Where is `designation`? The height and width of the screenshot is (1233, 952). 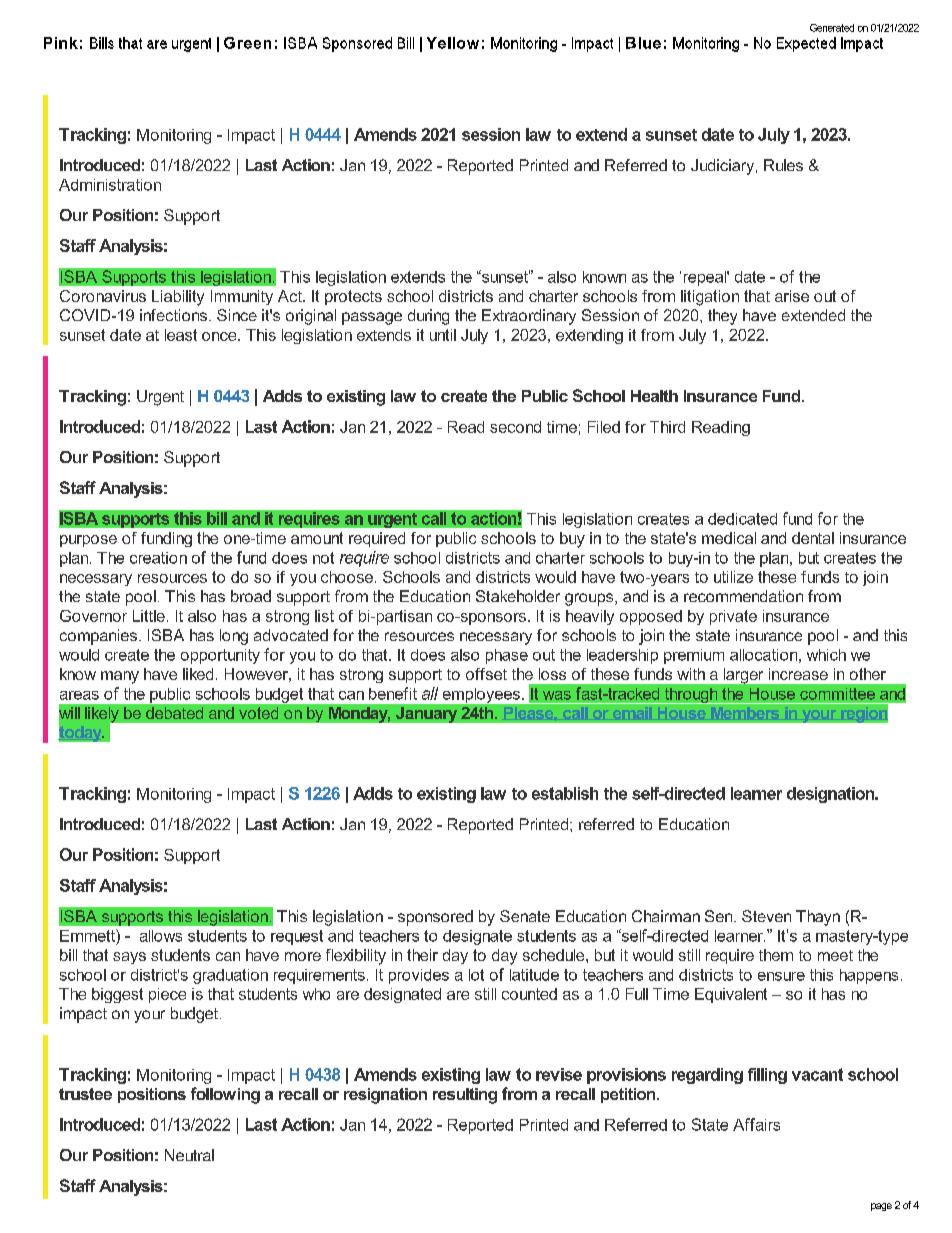
designation is located at coordinates (832, 795).
